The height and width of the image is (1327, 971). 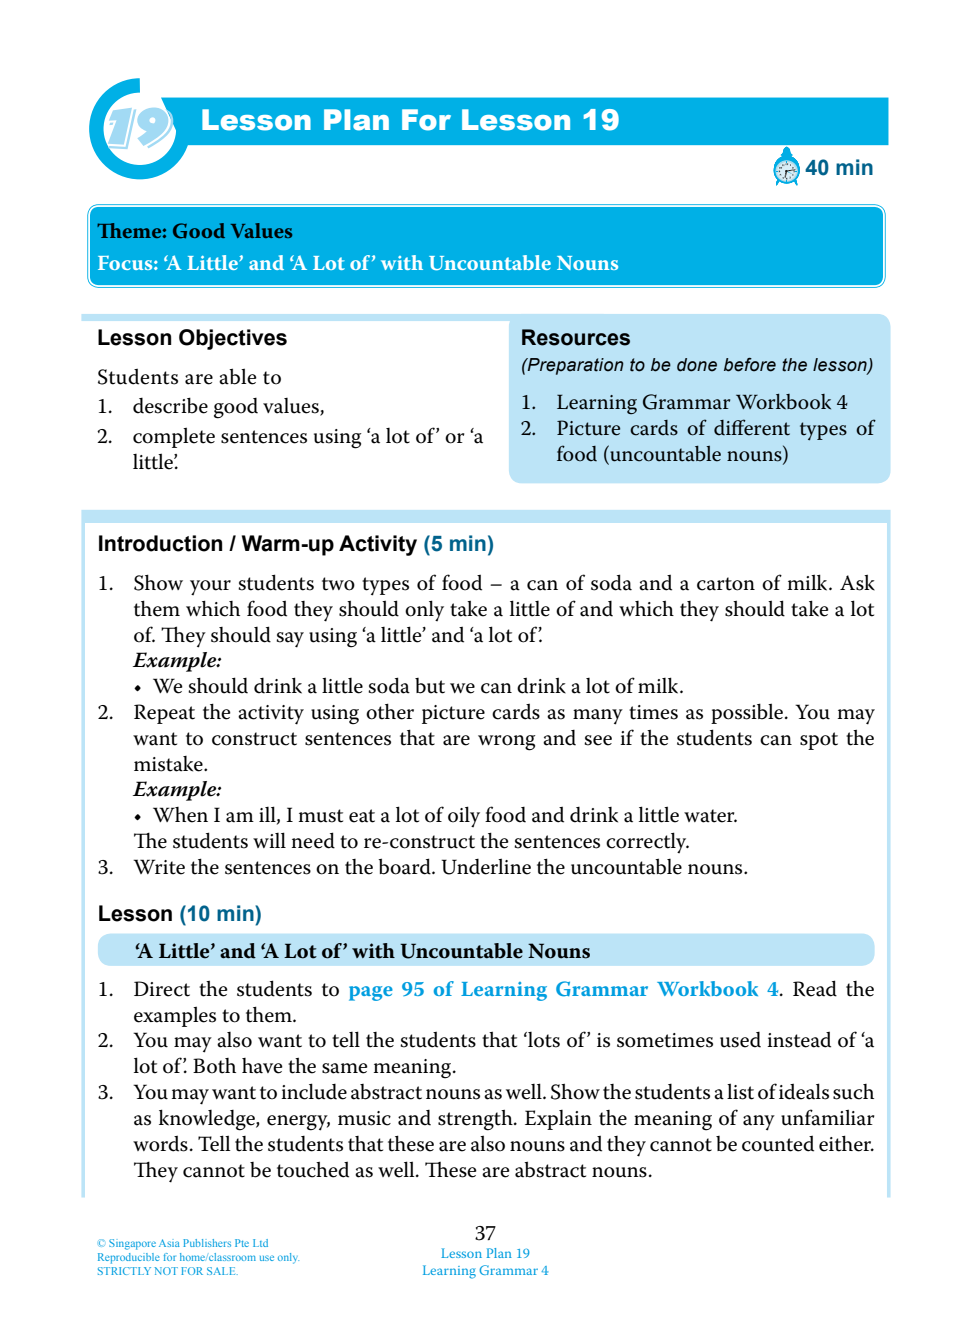 I want to click on strength, so click(x=476, y=1120).
